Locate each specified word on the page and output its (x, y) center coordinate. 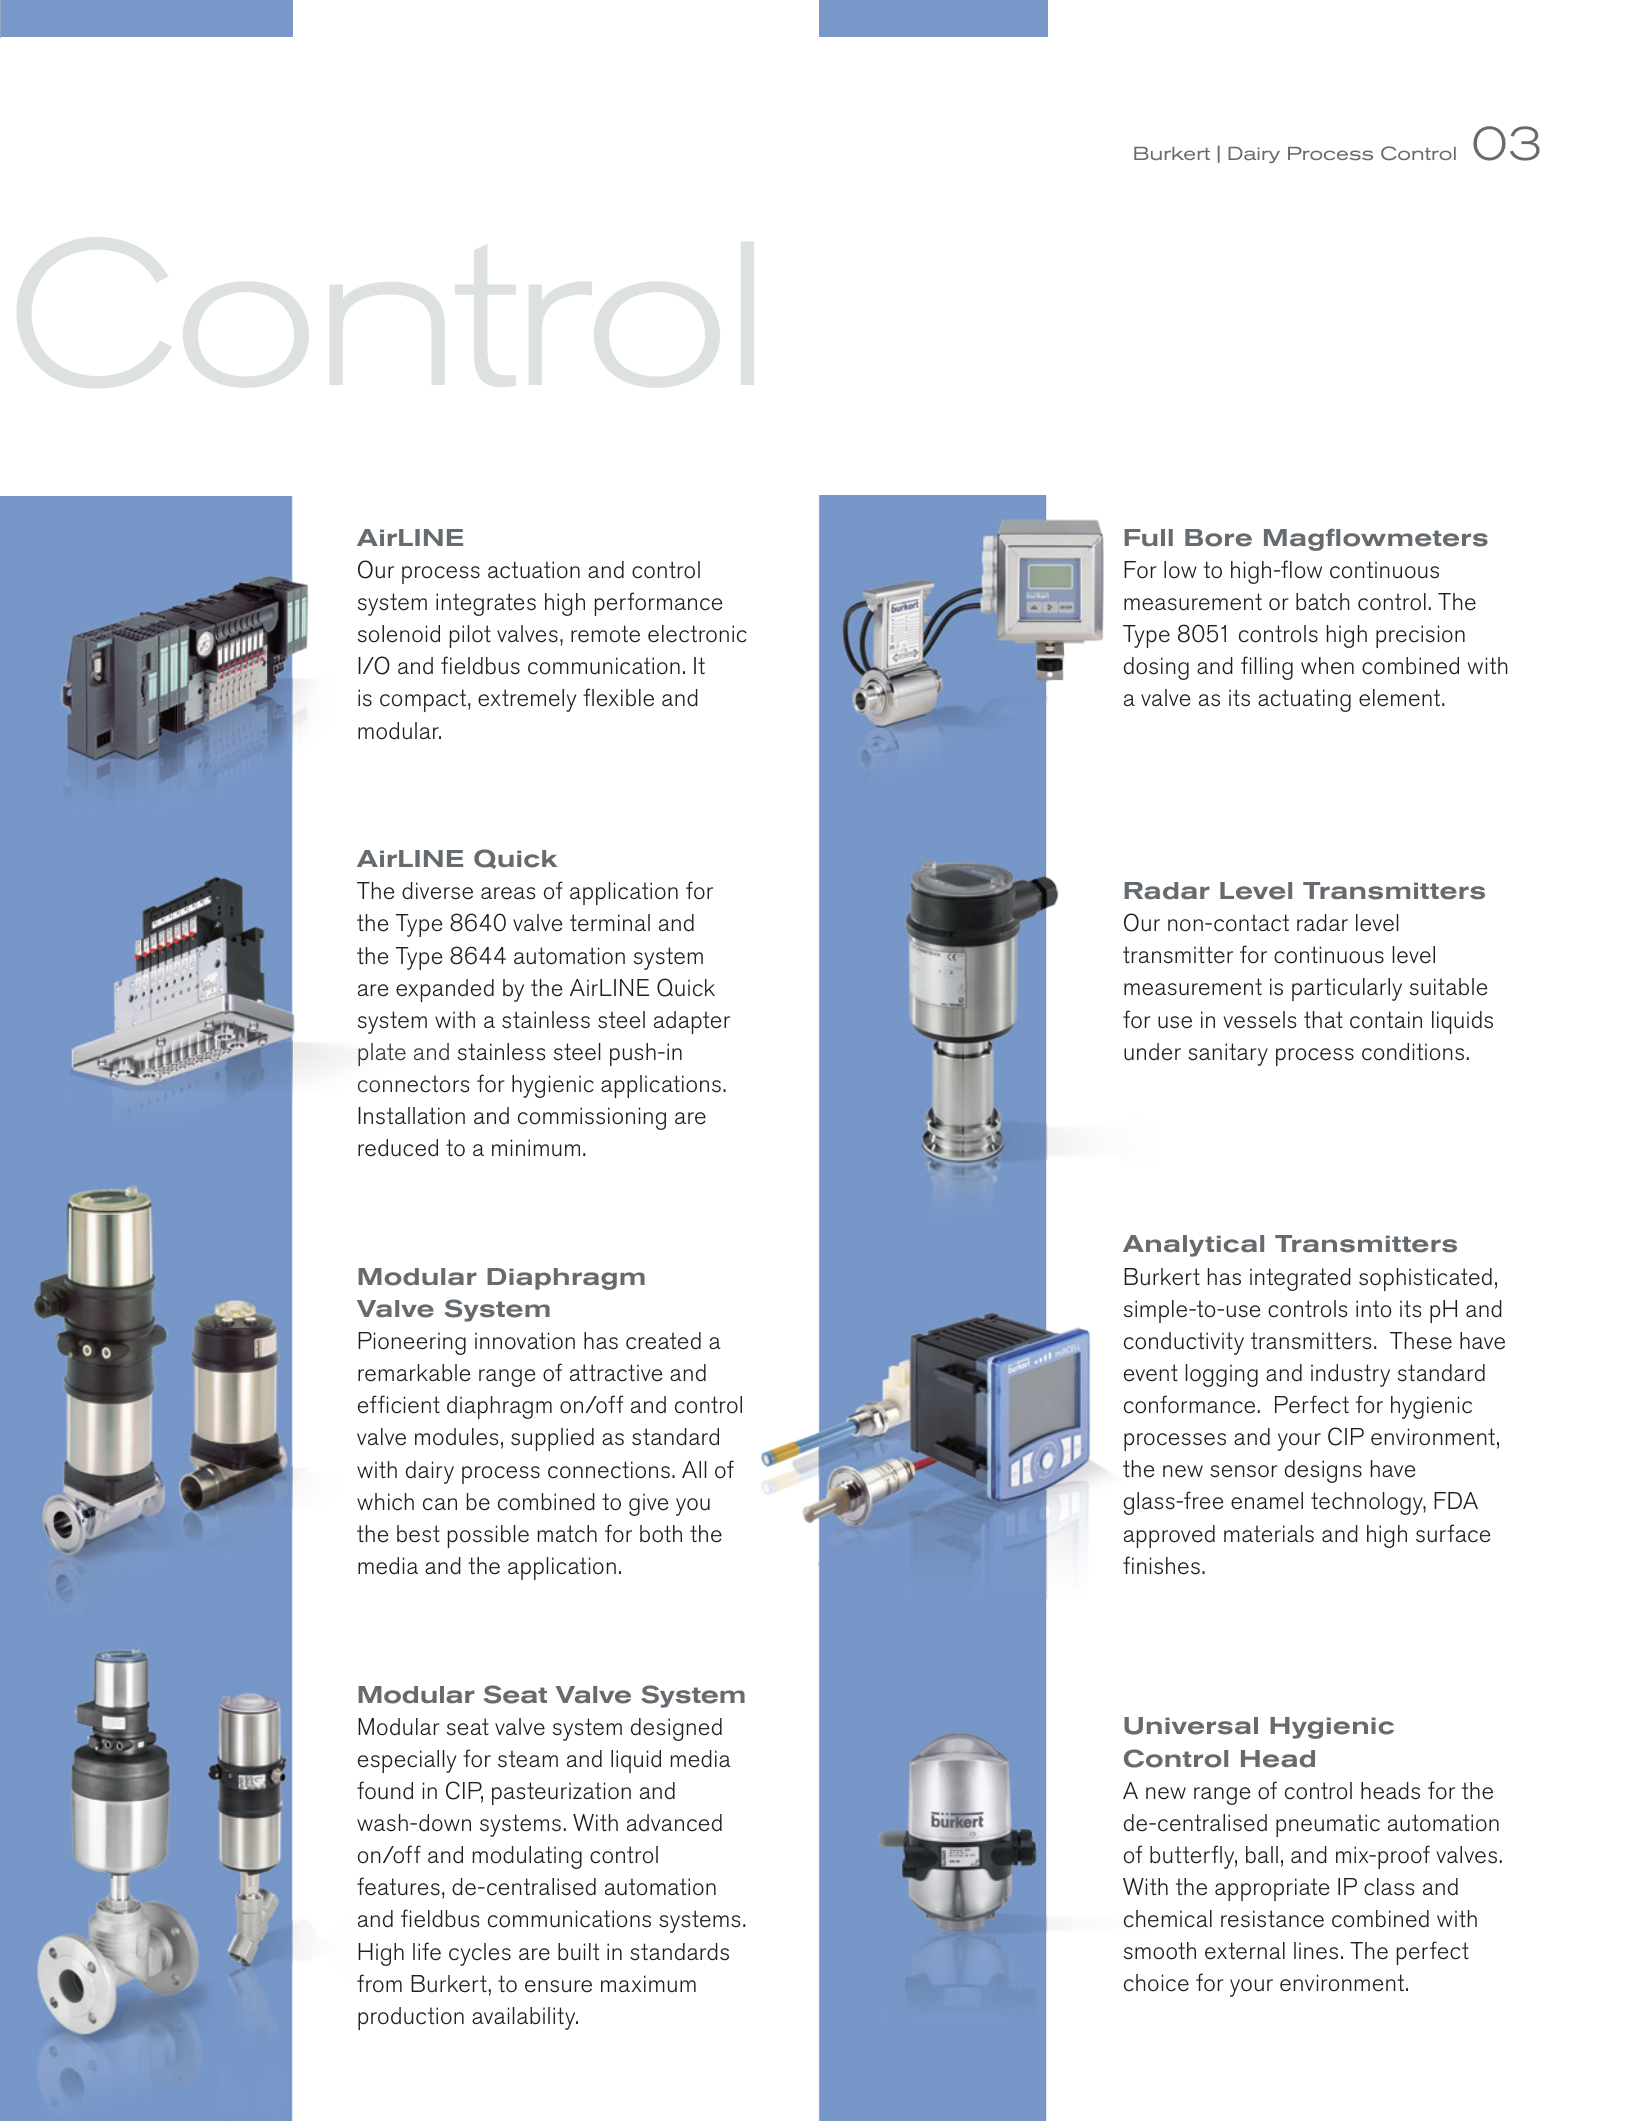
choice (1156, 1983)
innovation (525, 1341)
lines (1316, 1951)
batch (1323, 602)
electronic (697, 634)
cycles (480, 1954)
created (663, 1341)
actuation (534, 570)
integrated (1300, 1279)
